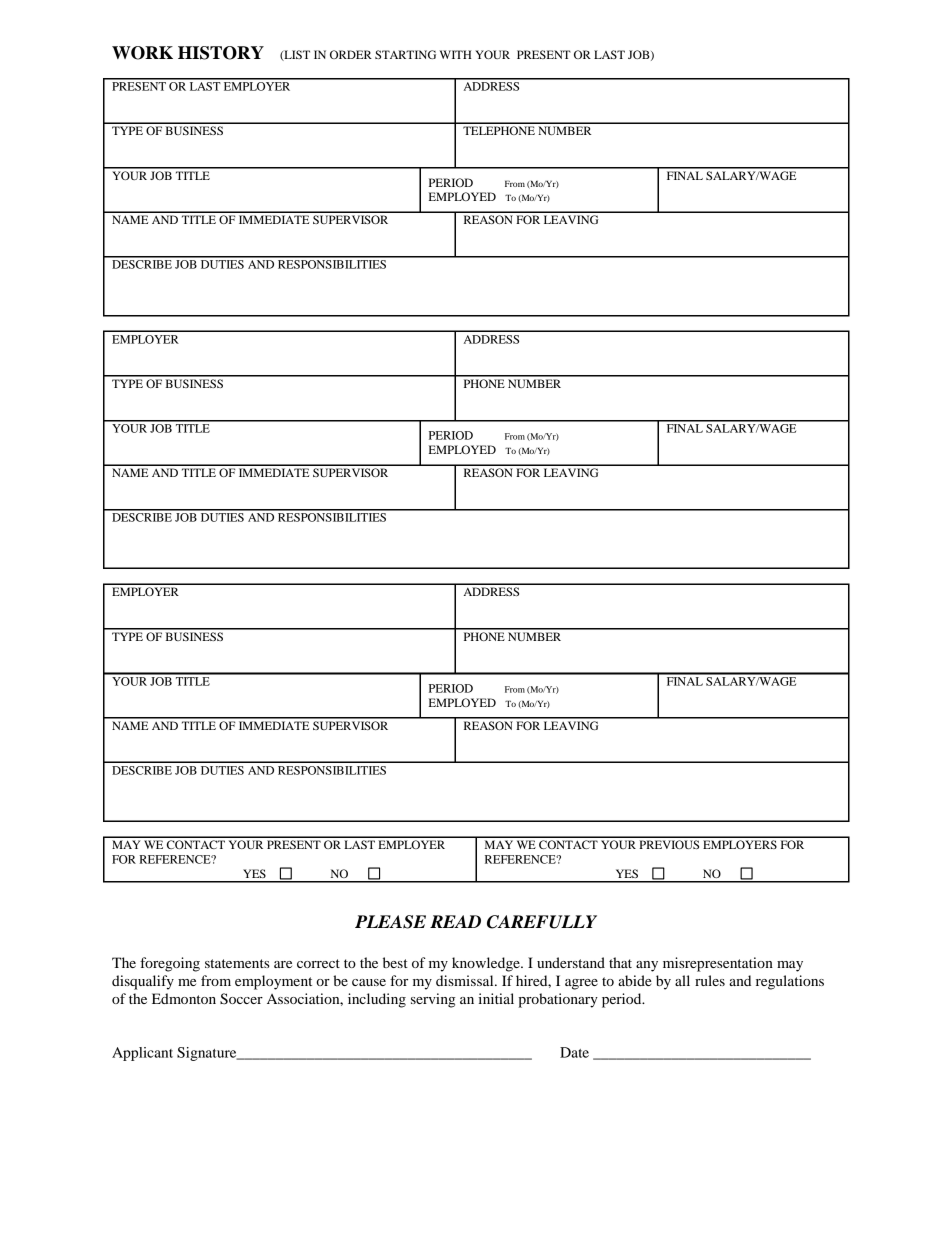 This page has height=1233, width=952. I want to click on that, so click(620, 962).
